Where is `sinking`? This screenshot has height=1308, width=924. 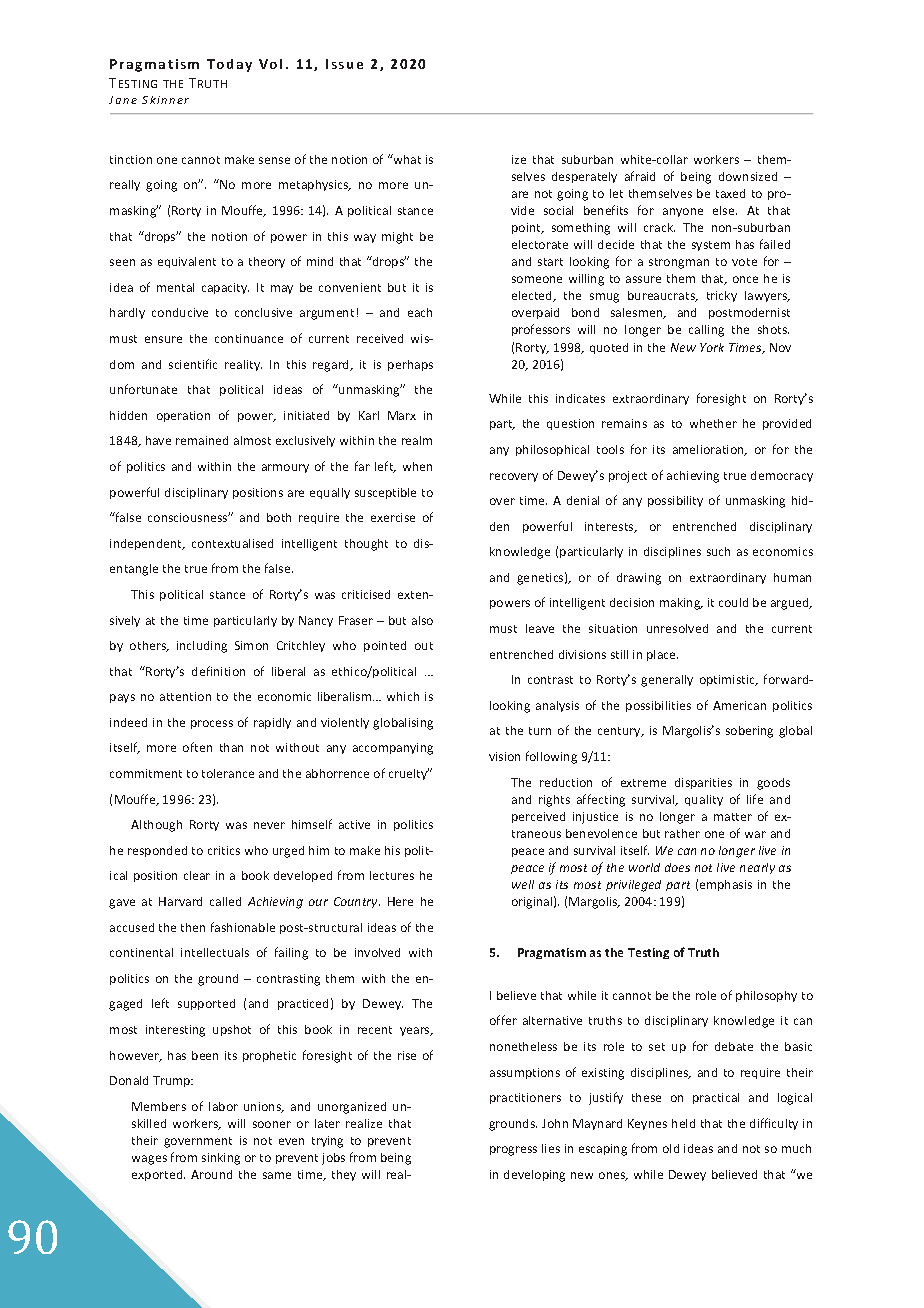
sinking is located at coordinates (221, 1159).
